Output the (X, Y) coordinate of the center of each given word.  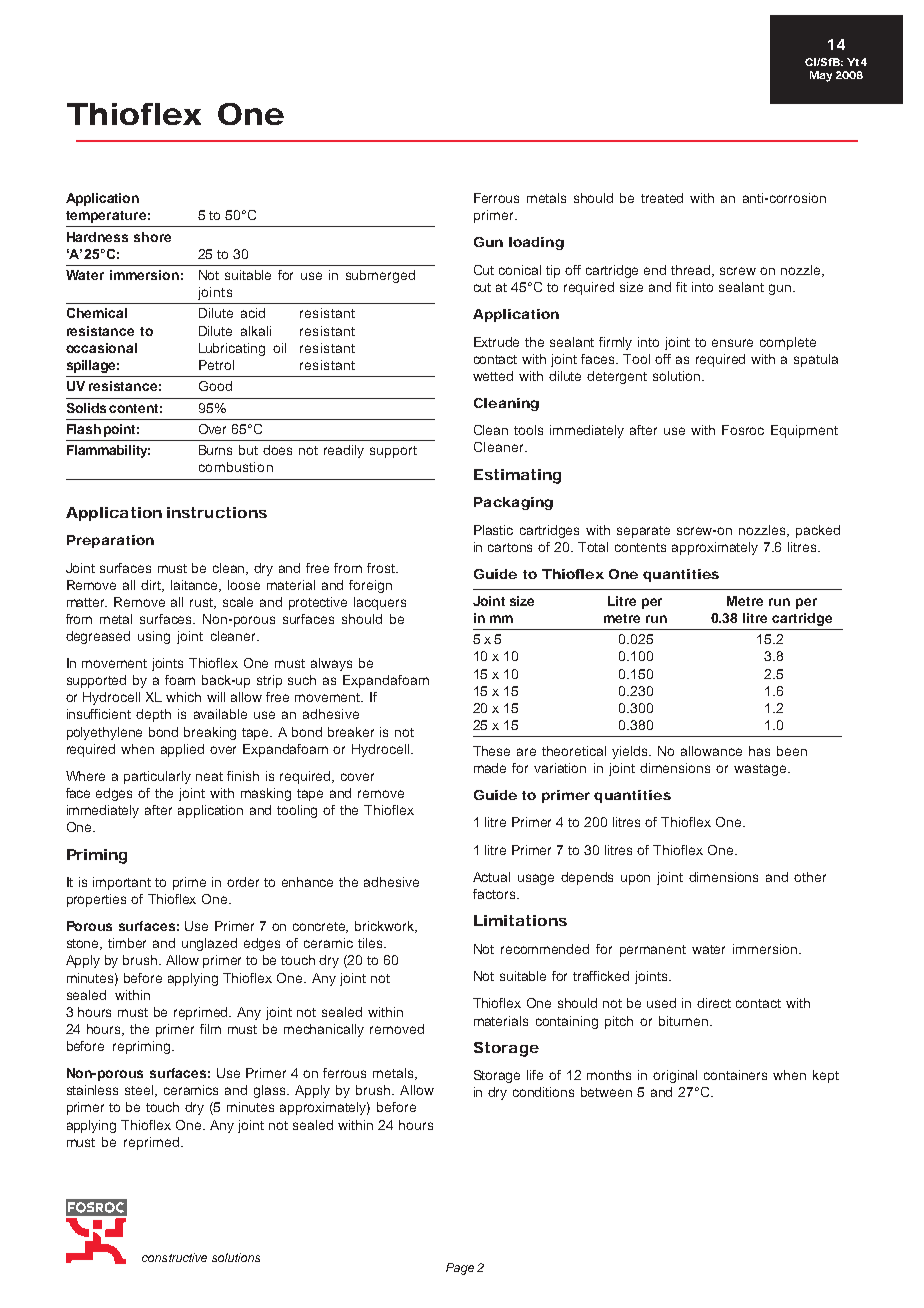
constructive (174, 1257)
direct (714, 1003)
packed (818, 531)
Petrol (216, 365)
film (210, 1029)
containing (567, 1022)
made (490, 768)
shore (152, 237)
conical (520, 270)
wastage (761, 770)
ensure (732, 343)
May (821, 76)
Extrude (496, 342)
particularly (157, 777)
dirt (152, 586)
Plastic (493, 530)
